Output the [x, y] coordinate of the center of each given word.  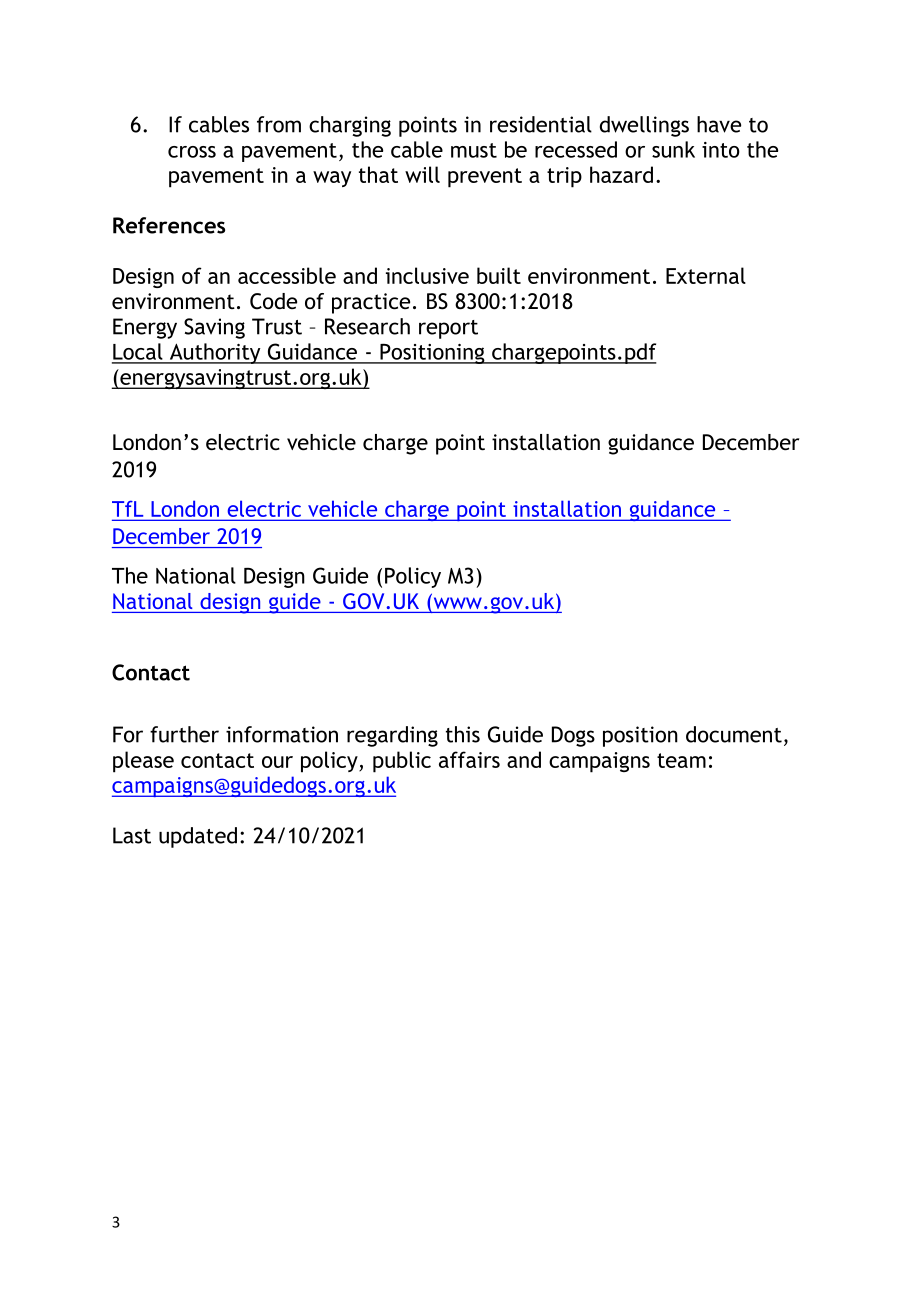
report [448, 329]
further [184, 734]
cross [192, 152]
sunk [673, 149]
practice [371, 303]
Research [367, 326]
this [463, 734]
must [474, 150]
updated [198, 837]
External [706, 275]
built [499, 275]
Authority [215, 353]
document [734, 734]
